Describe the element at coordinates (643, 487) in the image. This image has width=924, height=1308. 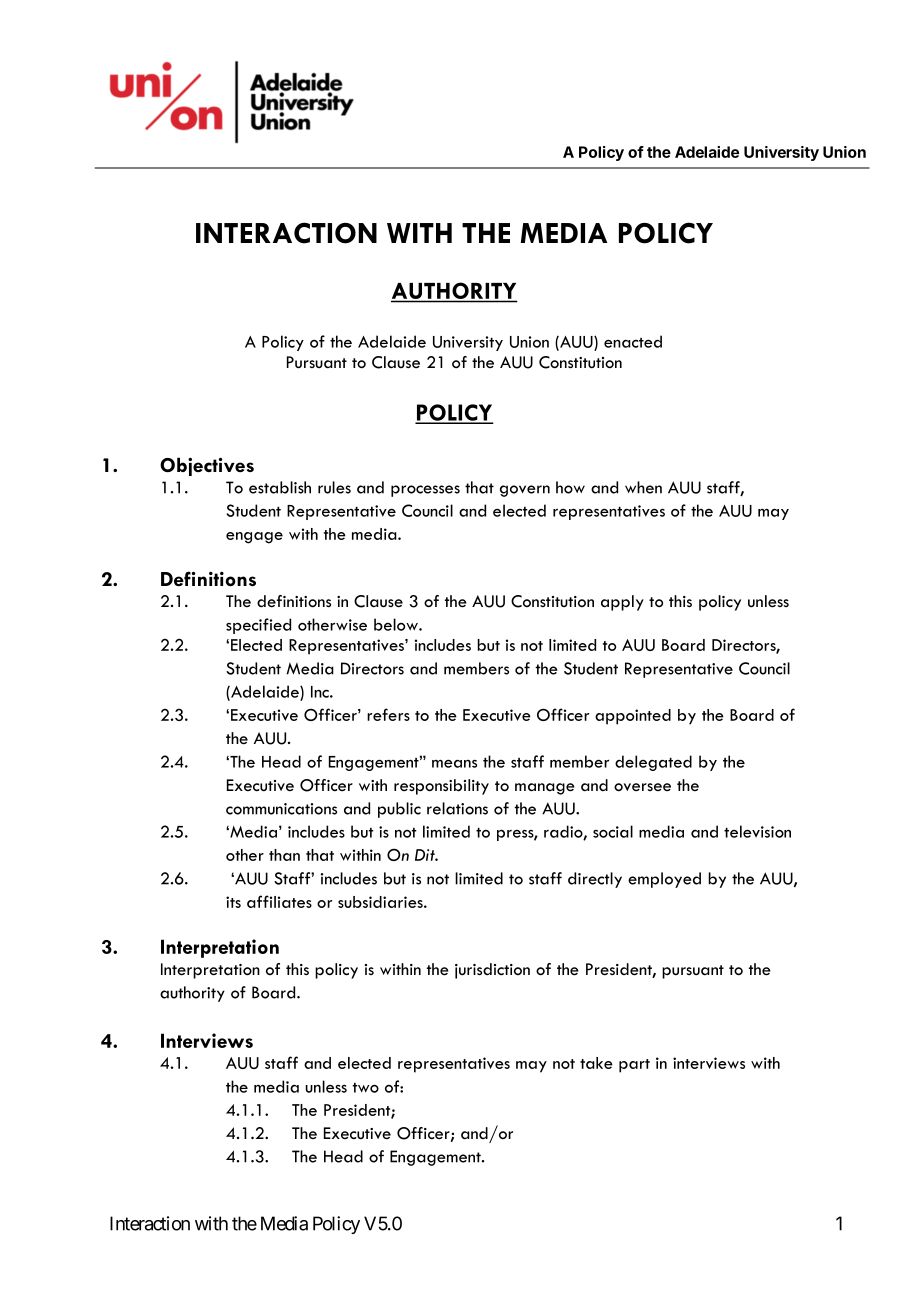
I see `when` at that location.
